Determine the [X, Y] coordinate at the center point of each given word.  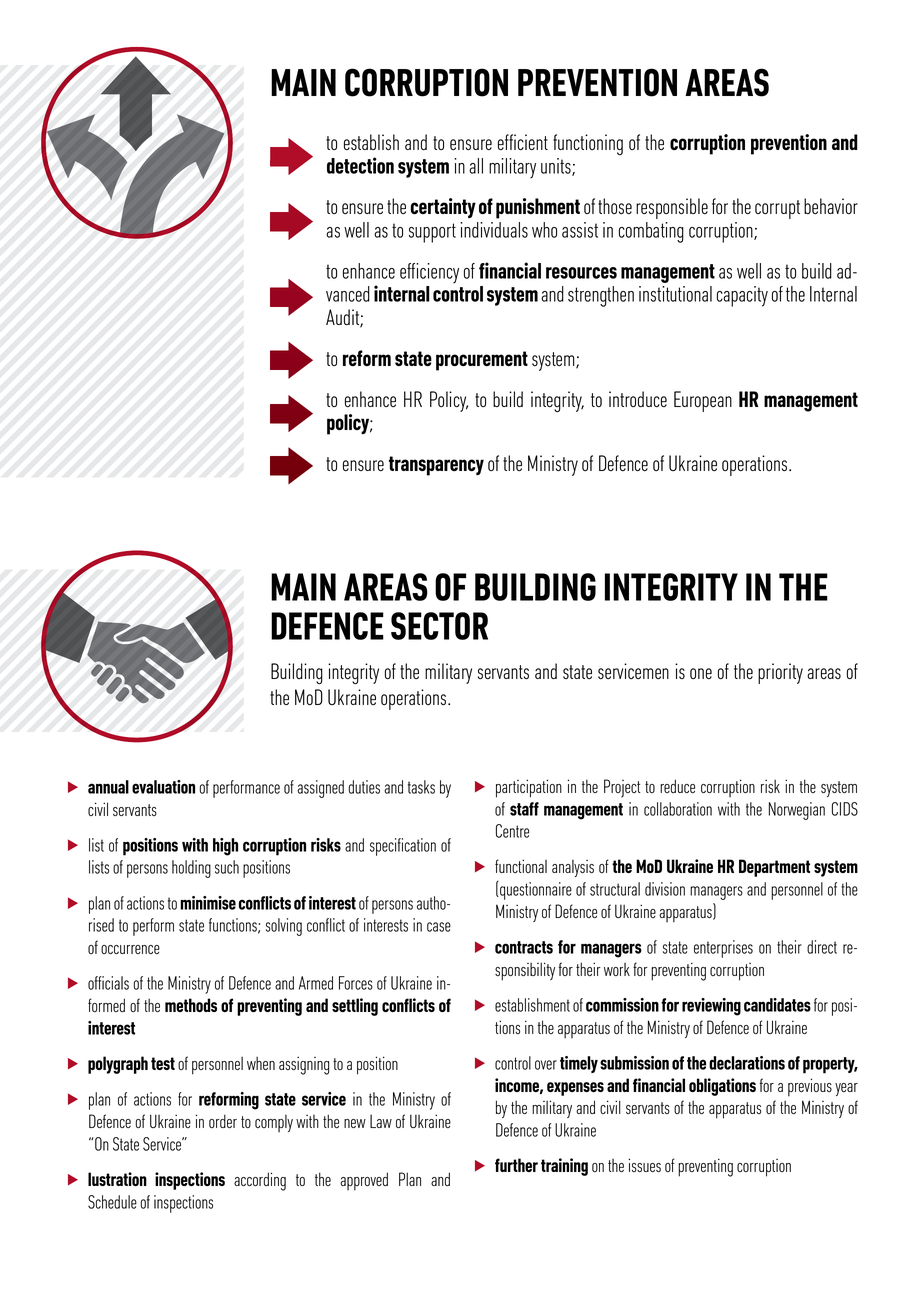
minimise [208, 903]
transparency [436, 466]
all [476, 166]
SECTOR [439, 626]
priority [780, 673]
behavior [831, 206]
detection [360, 165]
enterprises [723, 949]
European [703, 401]
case [439, 927]
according [260, 1181]
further [516, 1165]
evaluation [163, 787]
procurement [482, 361]
